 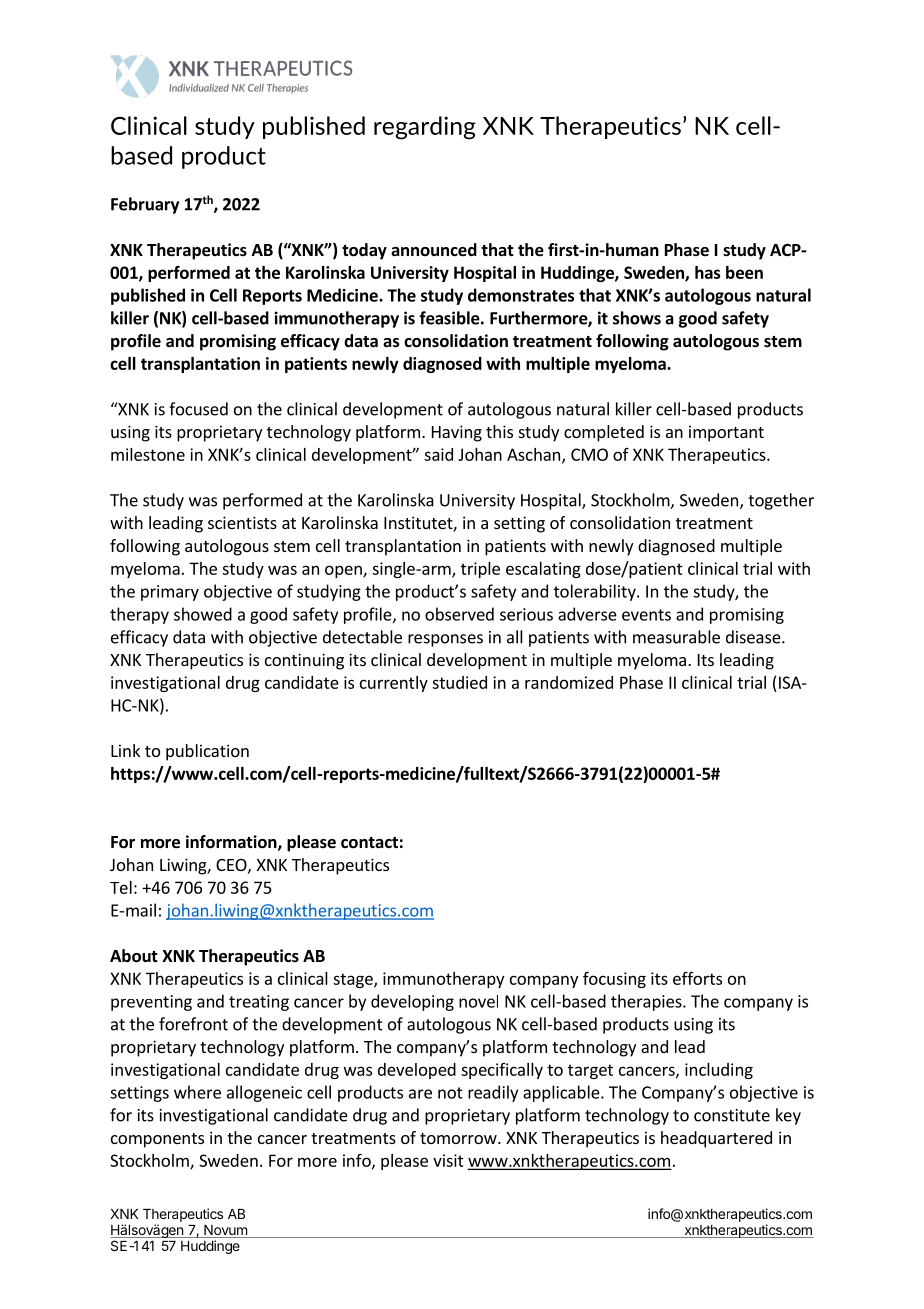 What do you see at coordinates (744, 272) in the image?
I see `been` at bounding box center [744, 272].
